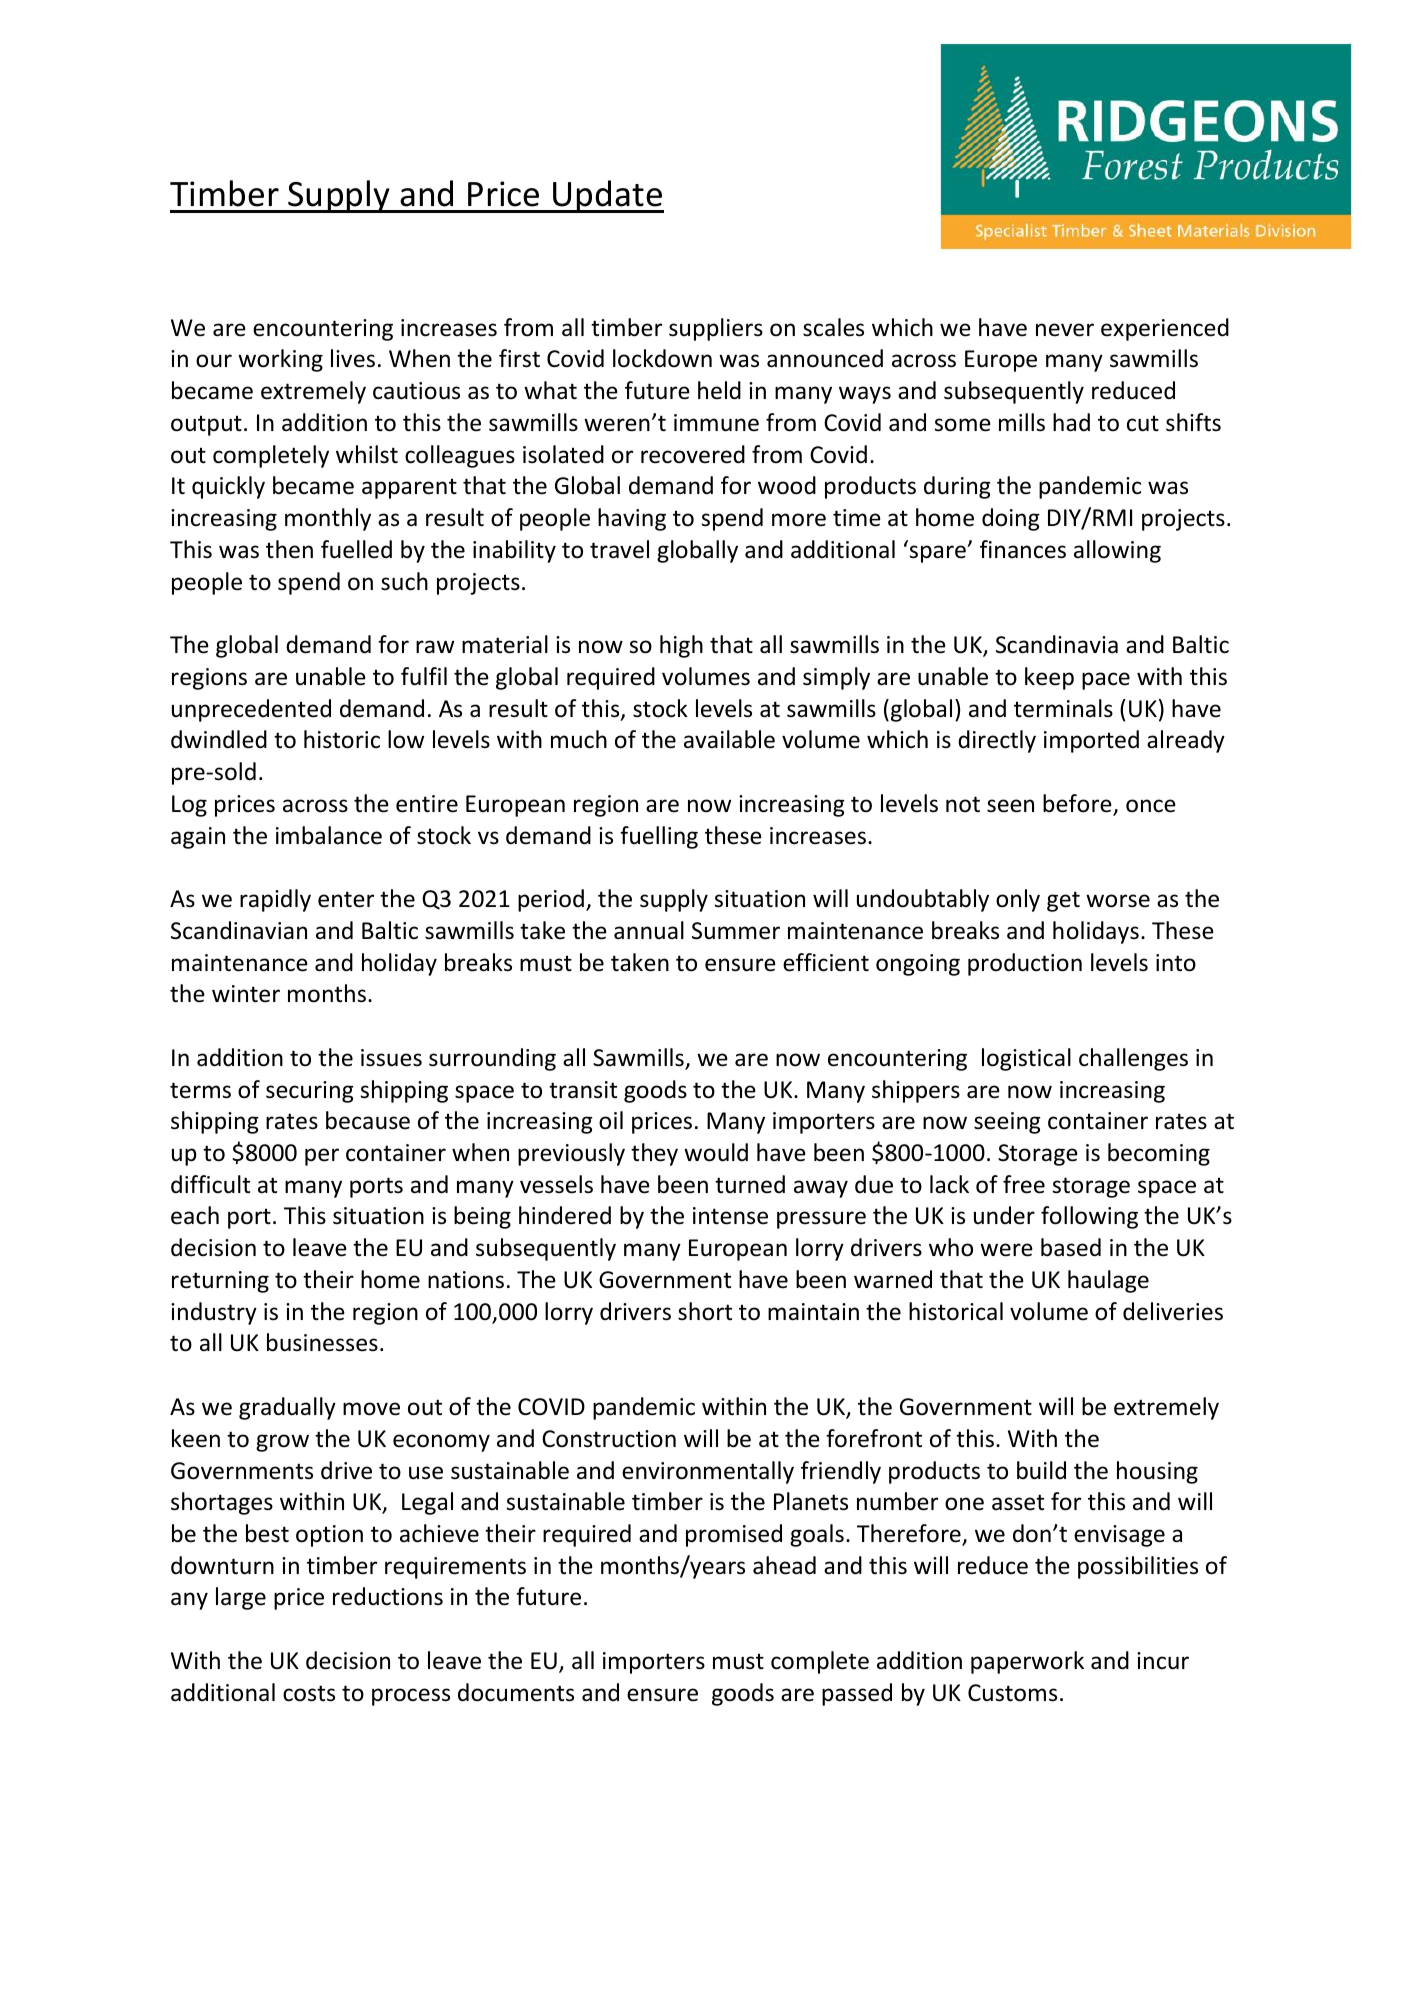 The width and height of the image is (1407, 1990). Describe the element at coordinates (309, 1693) in the image. I see `costs` at that location.
